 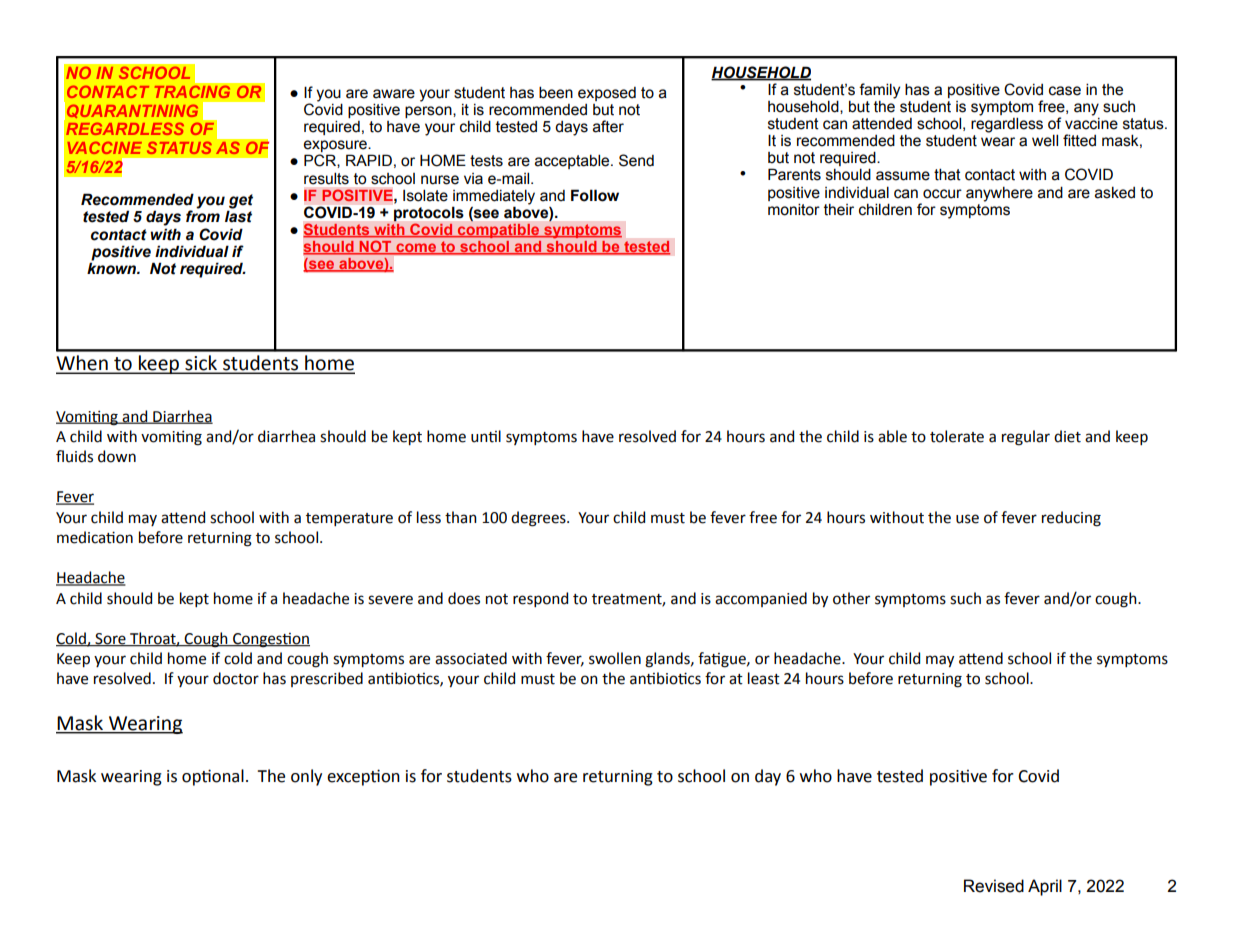 I want to click on other, so click(x=851, y=598).
